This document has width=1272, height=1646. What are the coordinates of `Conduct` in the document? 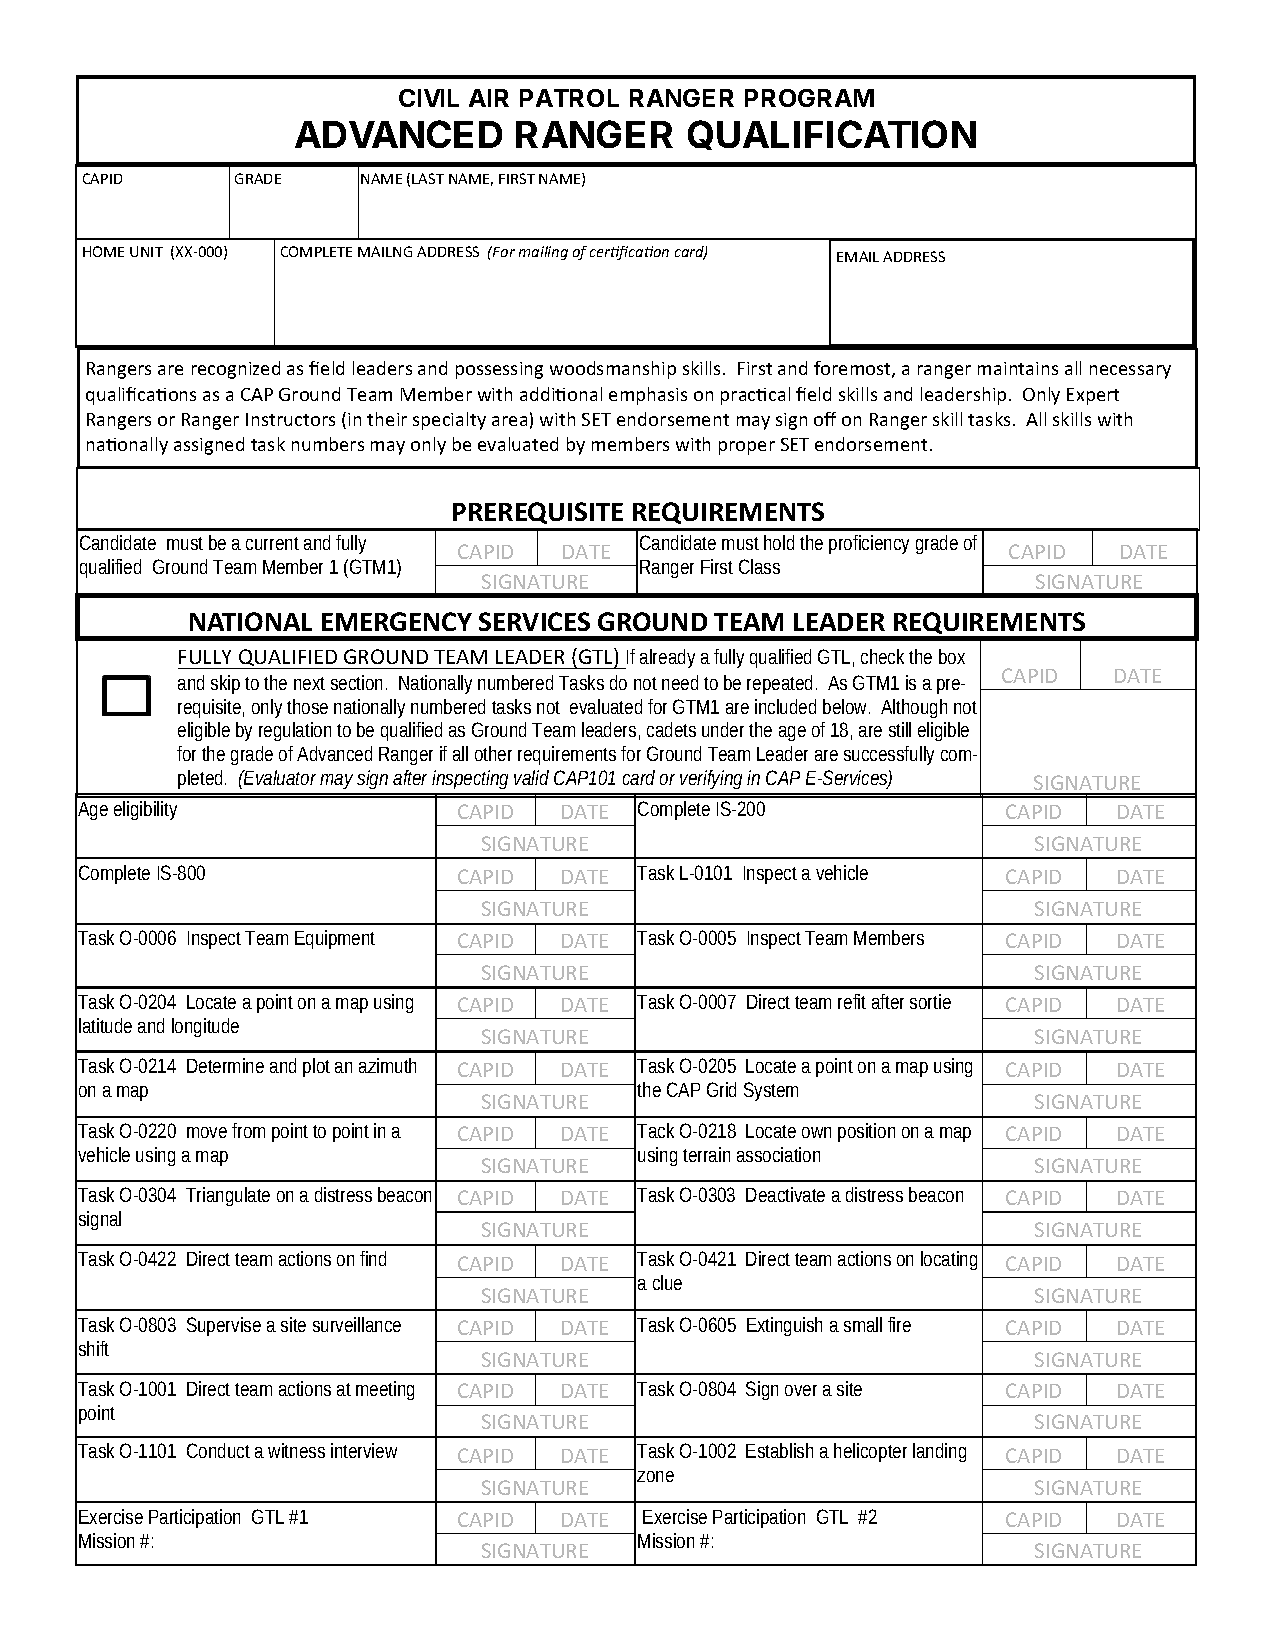 It's located at (218, 1450).
